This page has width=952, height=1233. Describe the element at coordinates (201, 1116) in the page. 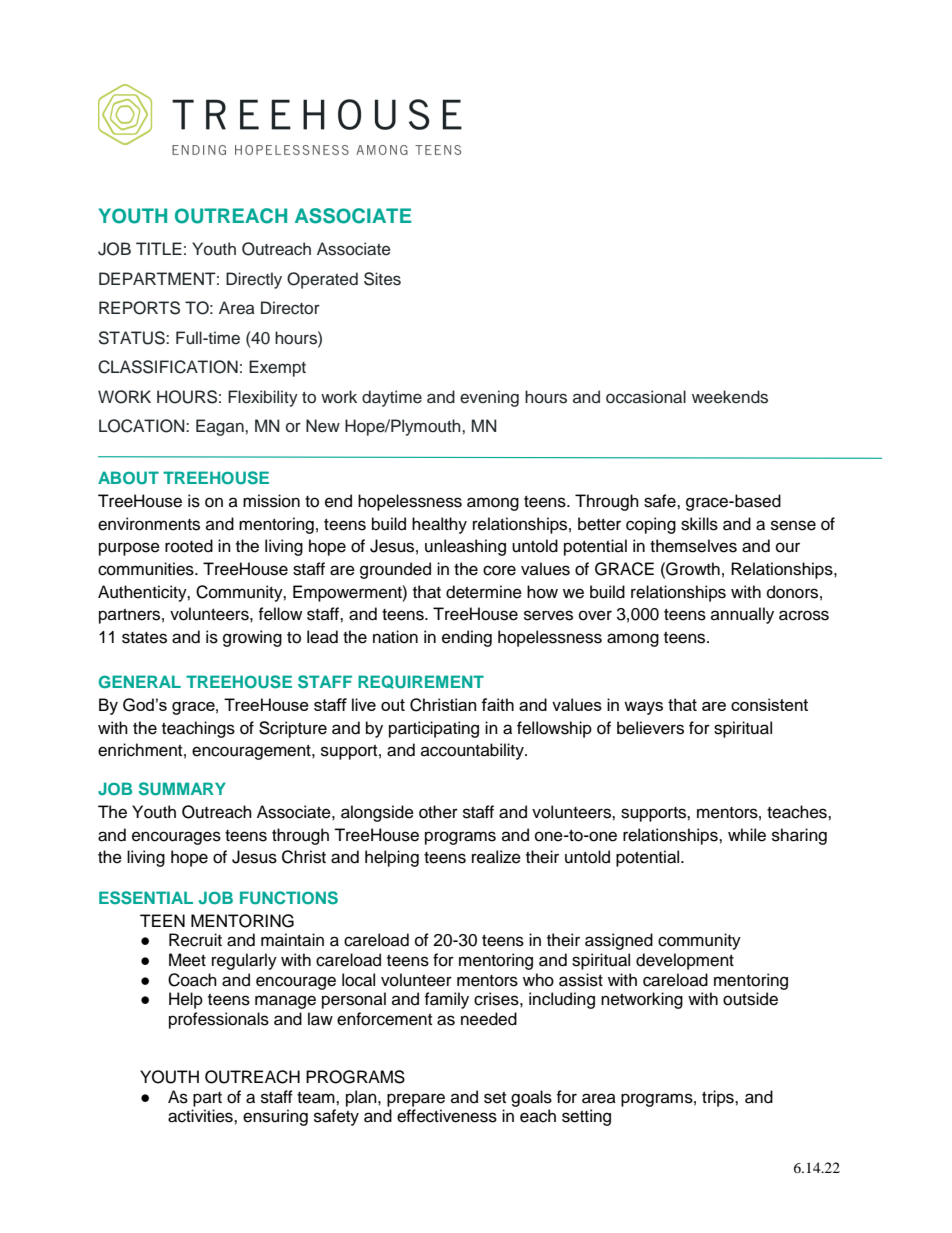

I see `activities` at that location.
